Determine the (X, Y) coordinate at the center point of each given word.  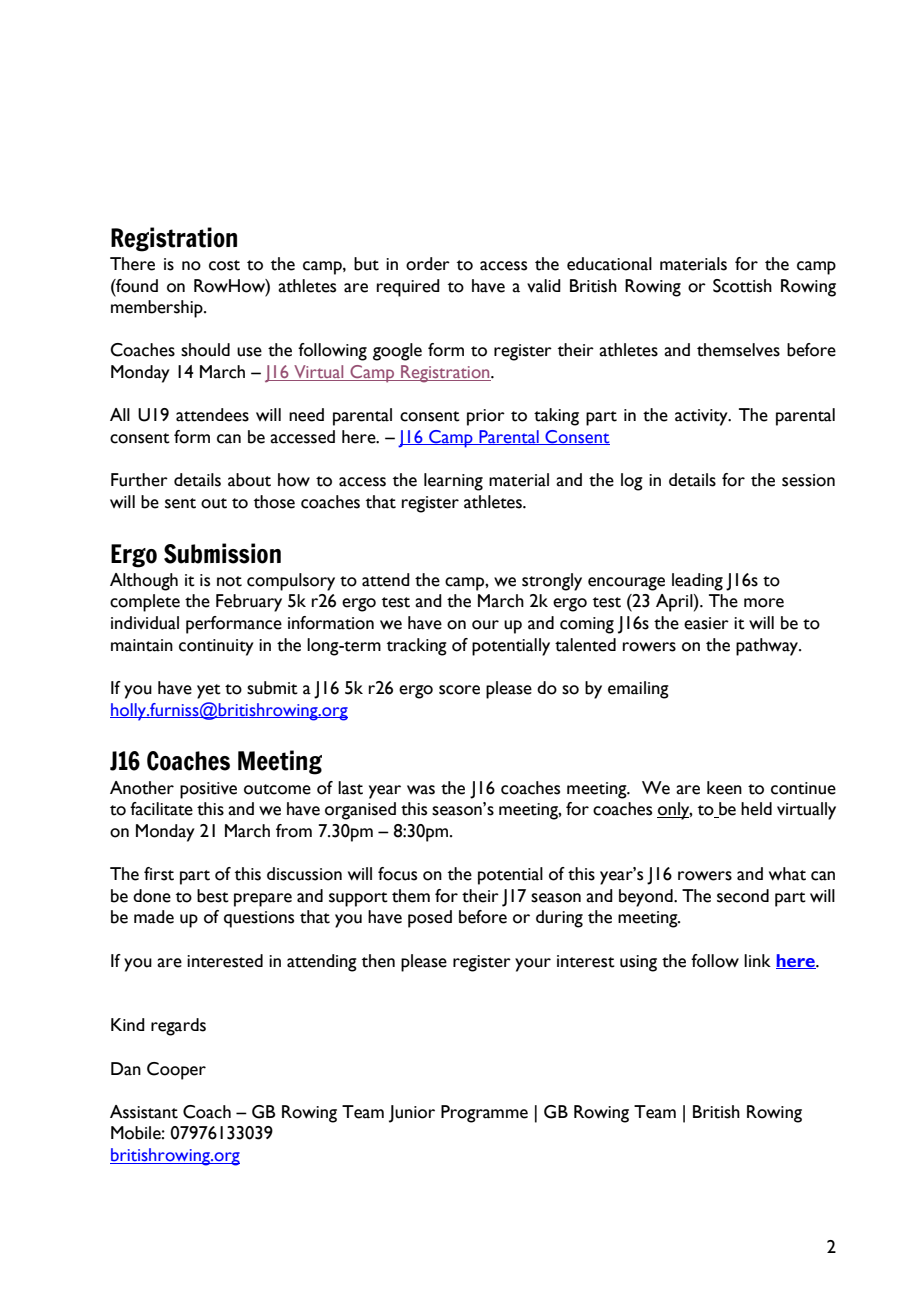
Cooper (176, 1071)
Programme (484, 1114)
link (757, 960)
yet (209, 691)
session (808, 480)
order (428, 264)
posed (430, 919)
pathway (768, 647)
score (459, 690)
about (249, 480)
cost (224, 265)
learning (453, 482)
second (743, 896)
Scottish (742, 286)
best (213, 896)
